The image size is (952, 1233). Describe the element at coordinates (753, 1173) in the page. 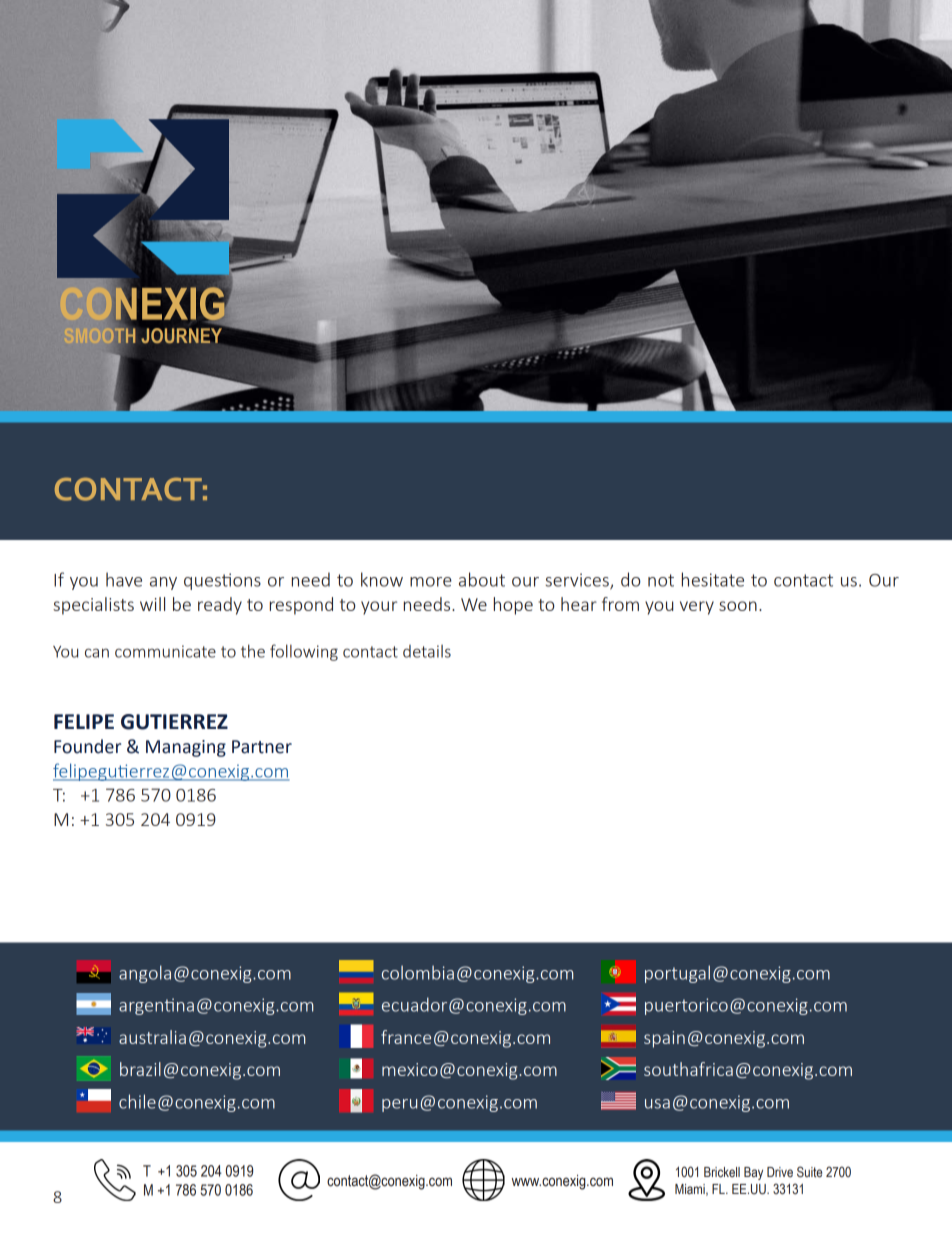

I see `Bay` at that location.
